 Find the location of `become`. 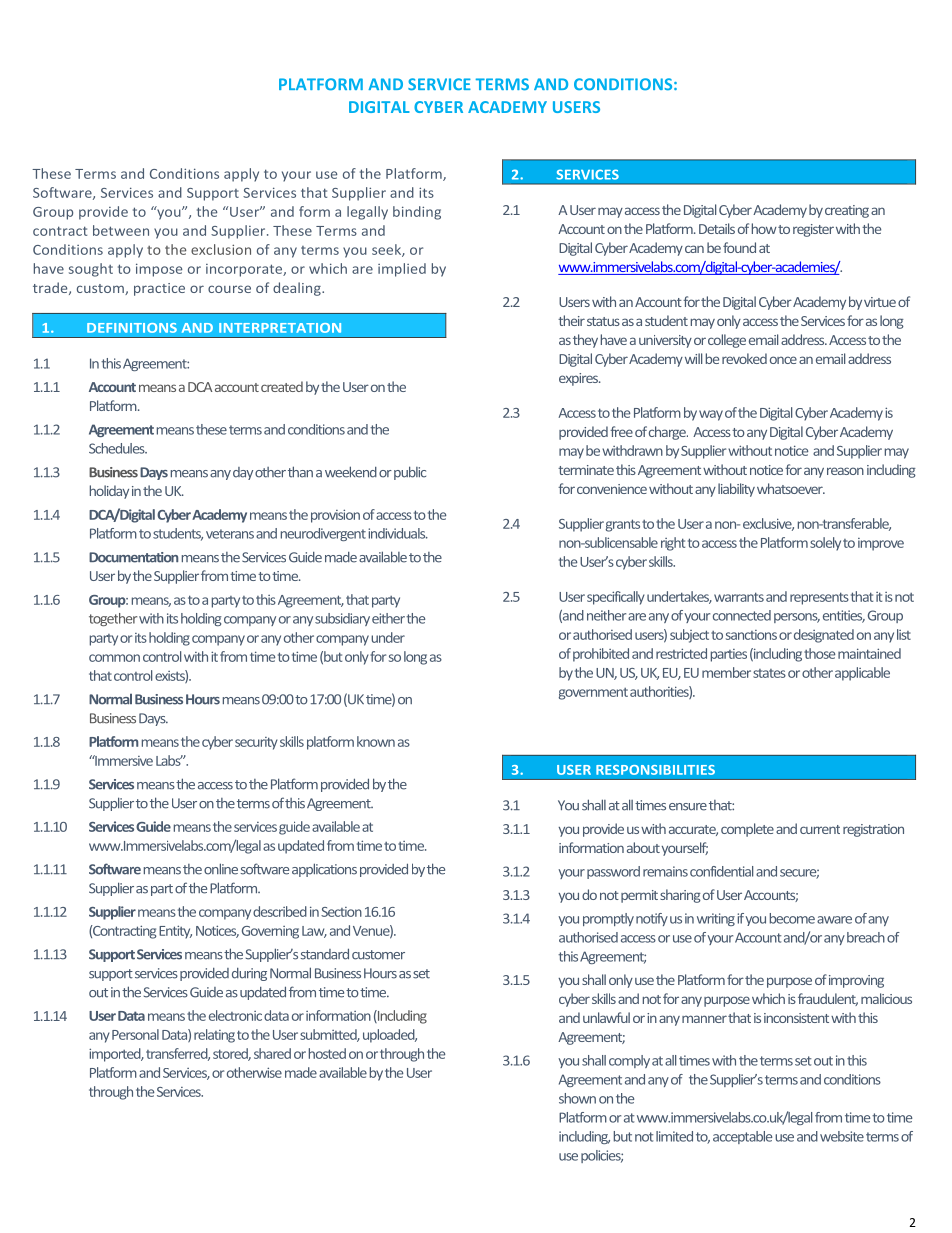

become is located at coordinates (792, 918).
